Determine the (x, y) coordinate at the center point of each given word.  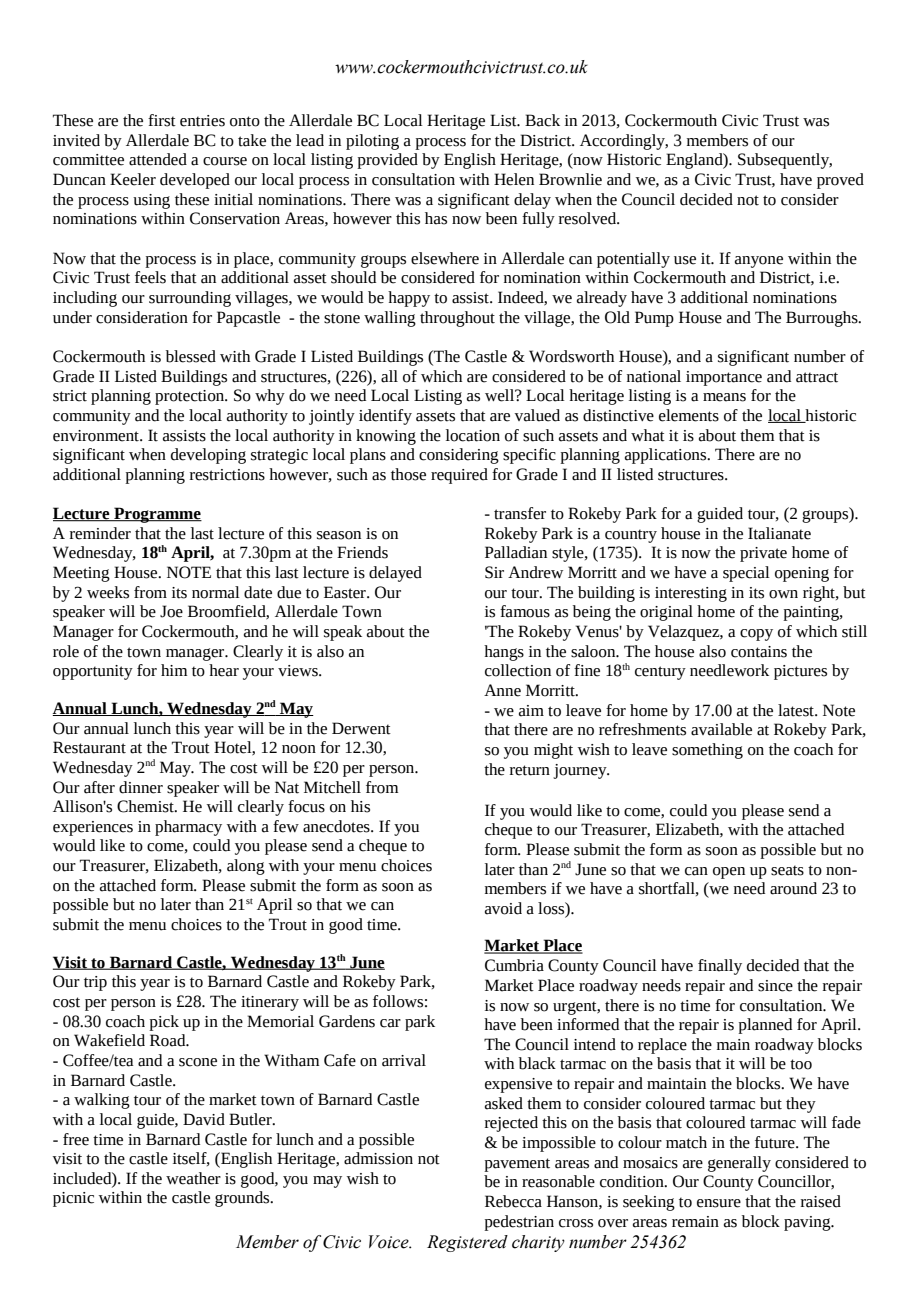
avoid (503, 908)
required (459, 476)
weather (193, 1178)
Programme (157, 515)
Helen (514, 179)
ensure (719, 1203)
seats (787, 870)
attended (158, 159)
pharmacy (188, 828)
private (763, 554)
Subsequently (785, 161)
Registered (467, 1243)
